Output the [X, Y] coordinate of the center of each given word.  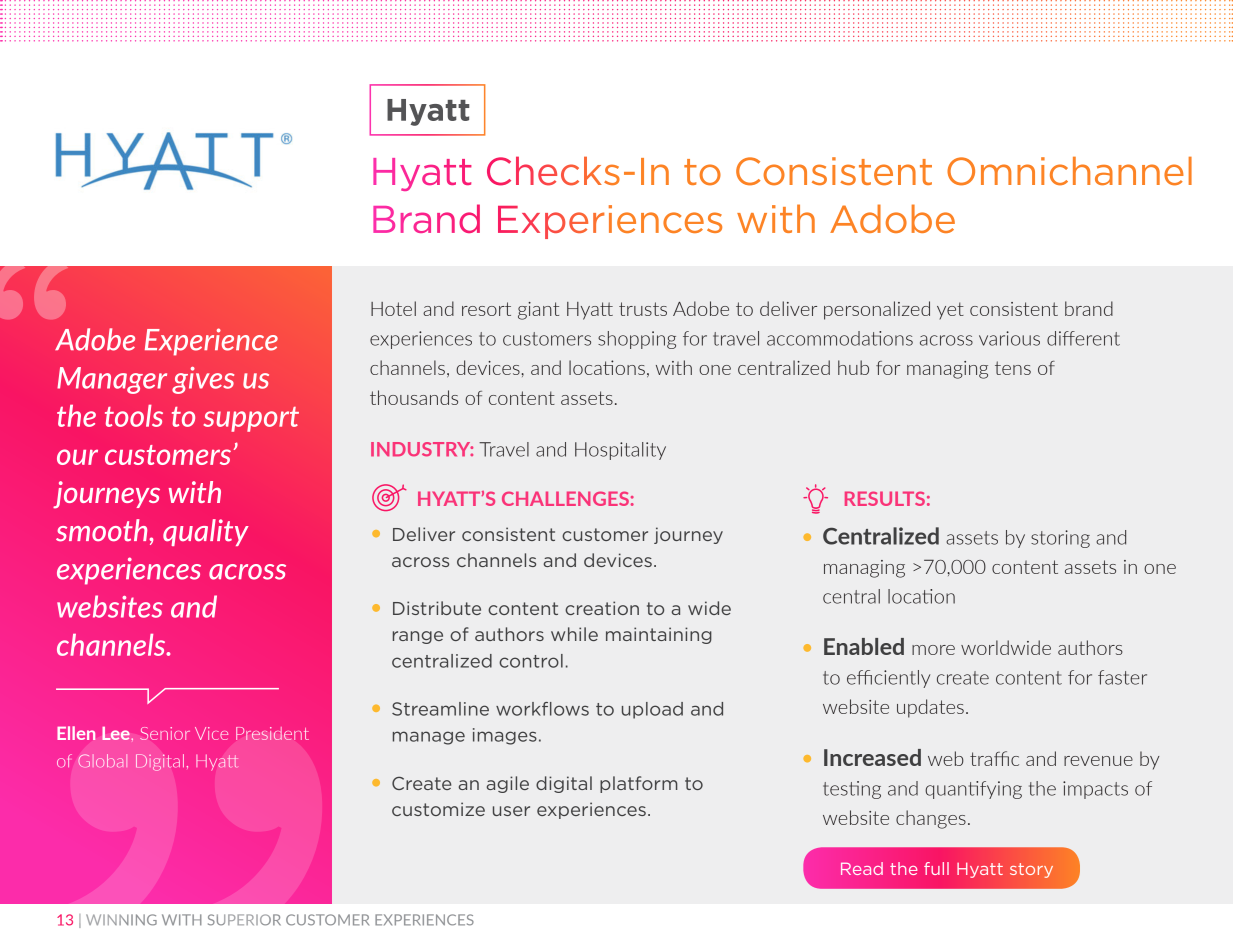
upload [652, 710]
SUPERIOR [244, 920]
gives [203, 380]
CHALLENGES [565, 498]
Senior [165, 733]
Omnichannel [1069, 171]
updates [930, 708]
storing [1060, 539]
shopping [637, 340]
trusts [643, 309]
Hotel [393, 308]
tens [1013, 368]
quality [206, 532]
